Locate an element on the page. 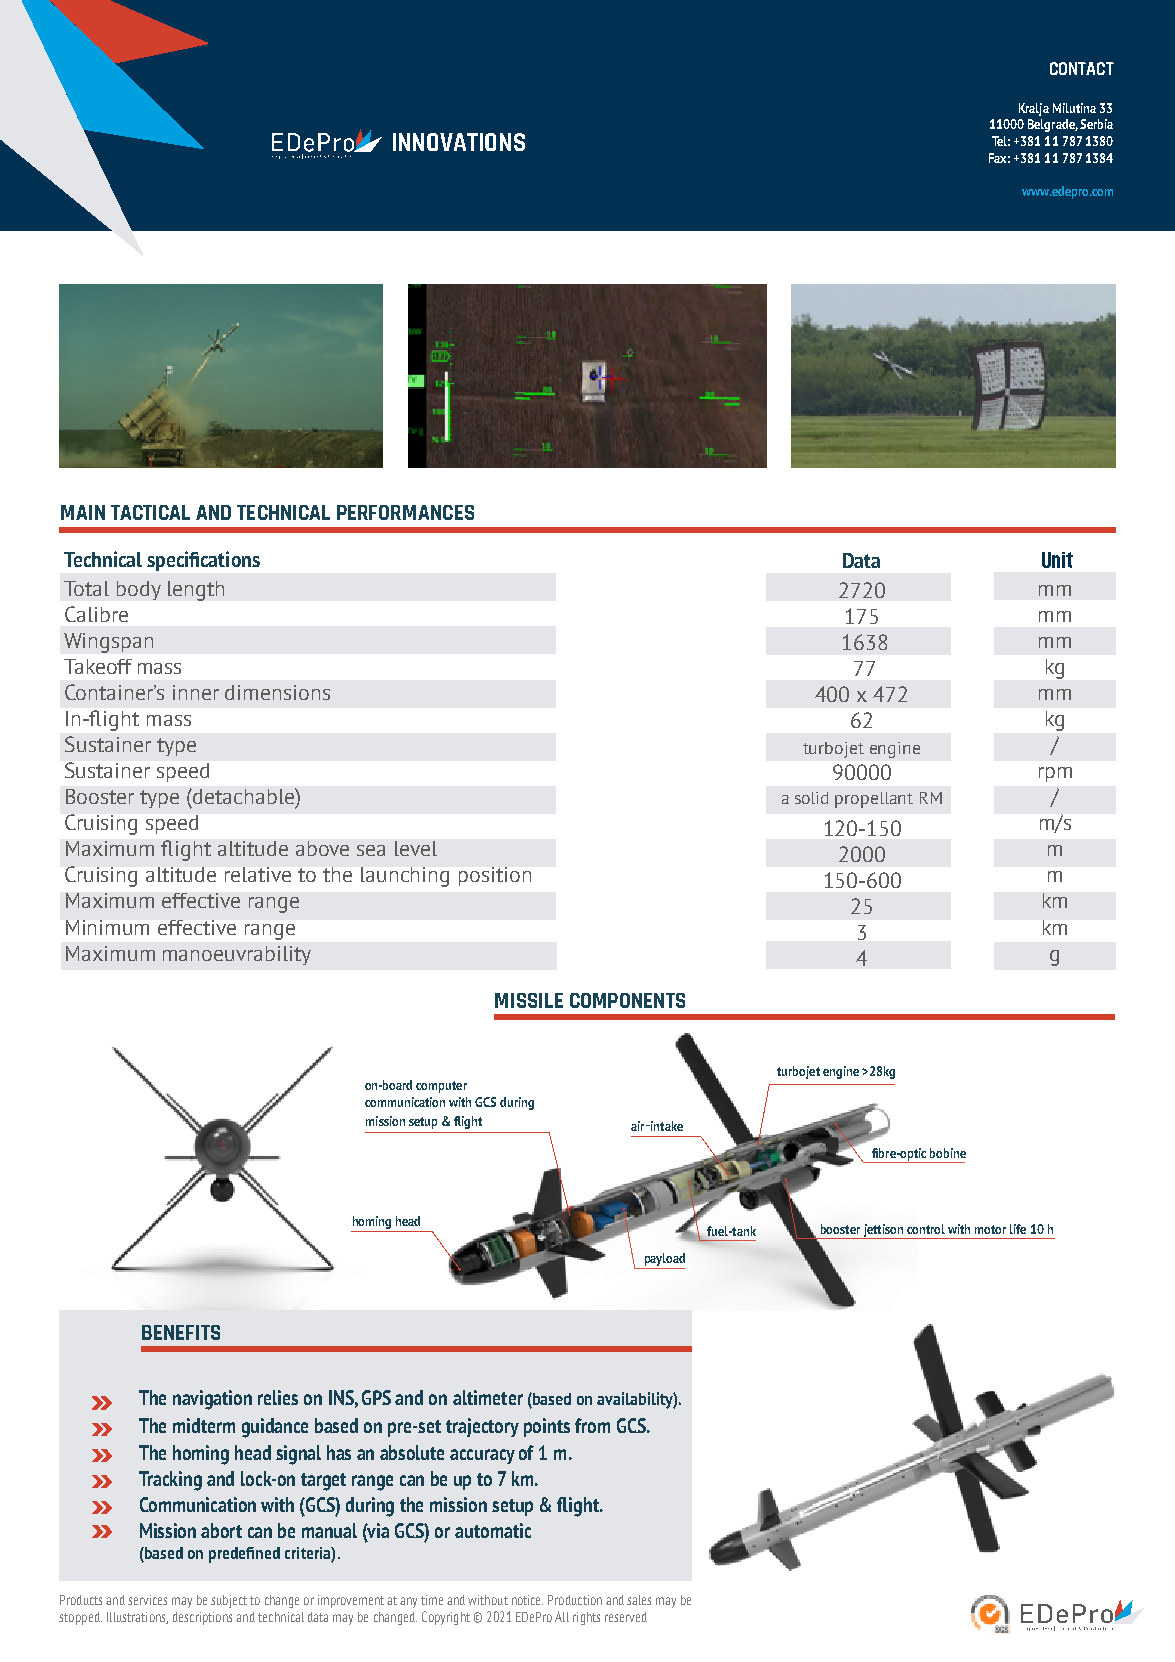 Image resolution: width=1175 pixels, height=1662 pixels. subject is located at coordinates (229, 1601).
